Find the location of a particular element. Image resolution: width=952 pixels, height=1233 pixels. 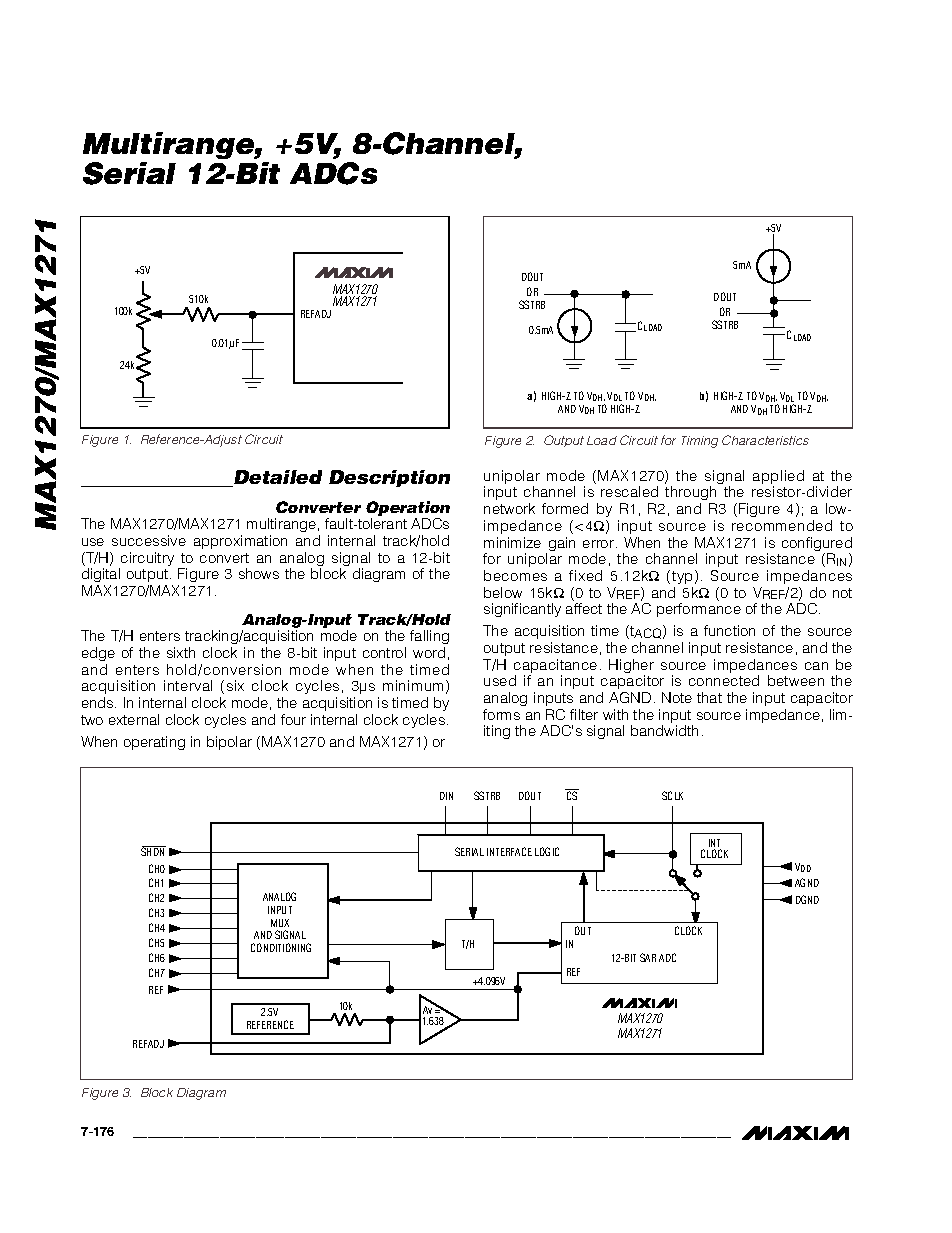

that is located at coordinates (709, 697).
